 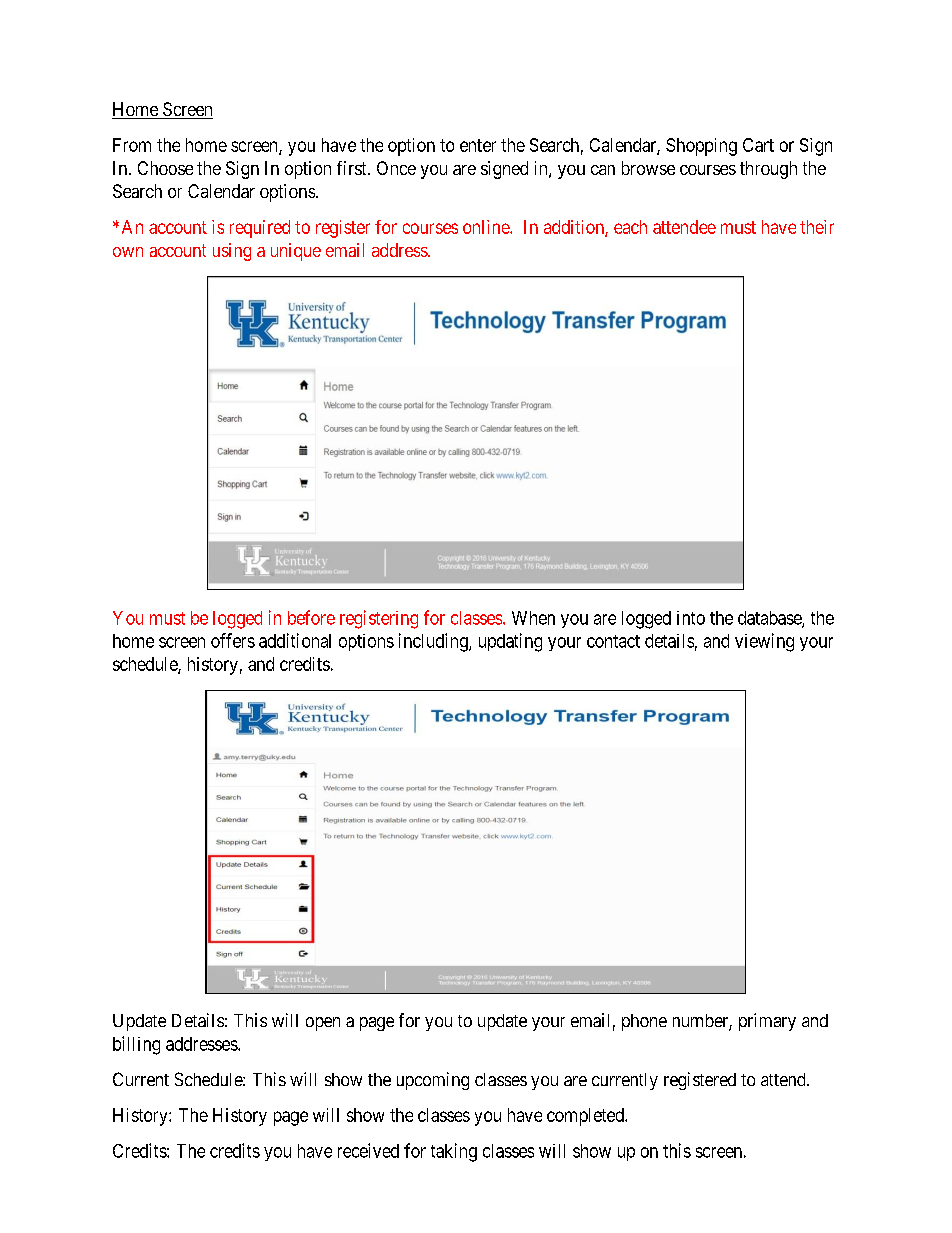 What do you see at coordinates (478, 145) in the screenshot?
I see `enter` at bounding box center [478, 145].
